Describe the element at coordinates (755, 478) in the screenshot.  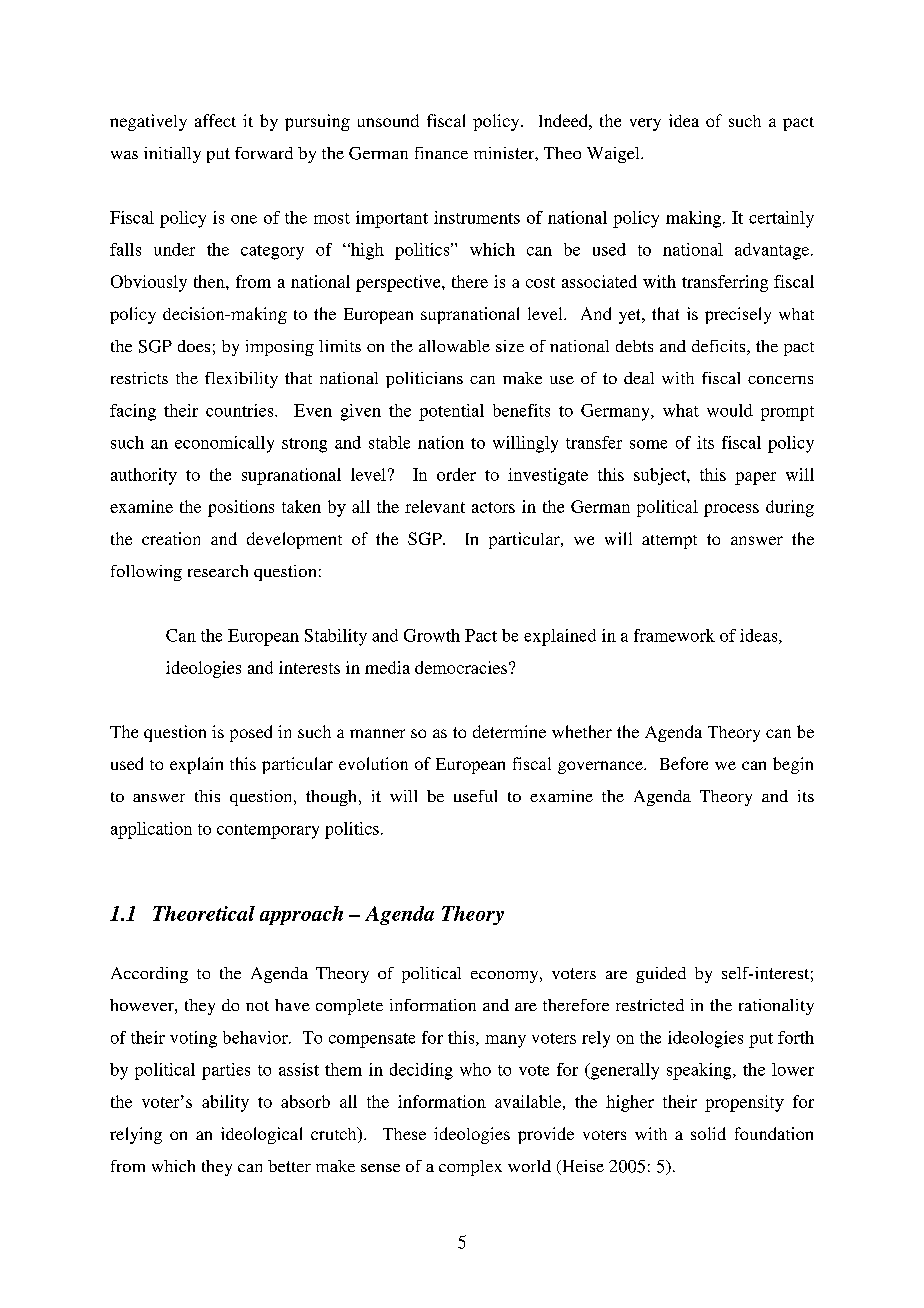
I see `paper` at that location.
